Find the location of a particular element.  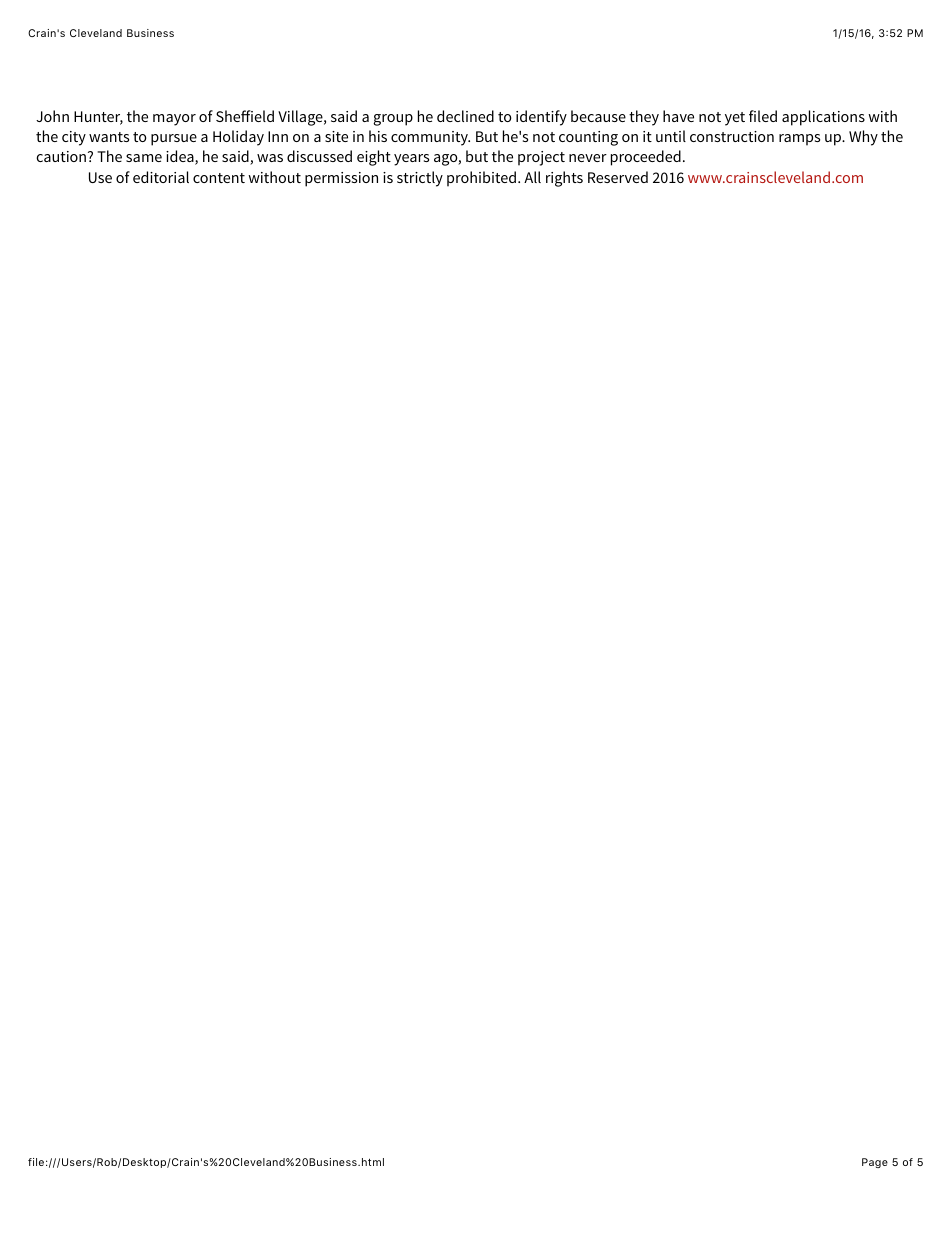

strictly is located at coordinates (420, 179).
